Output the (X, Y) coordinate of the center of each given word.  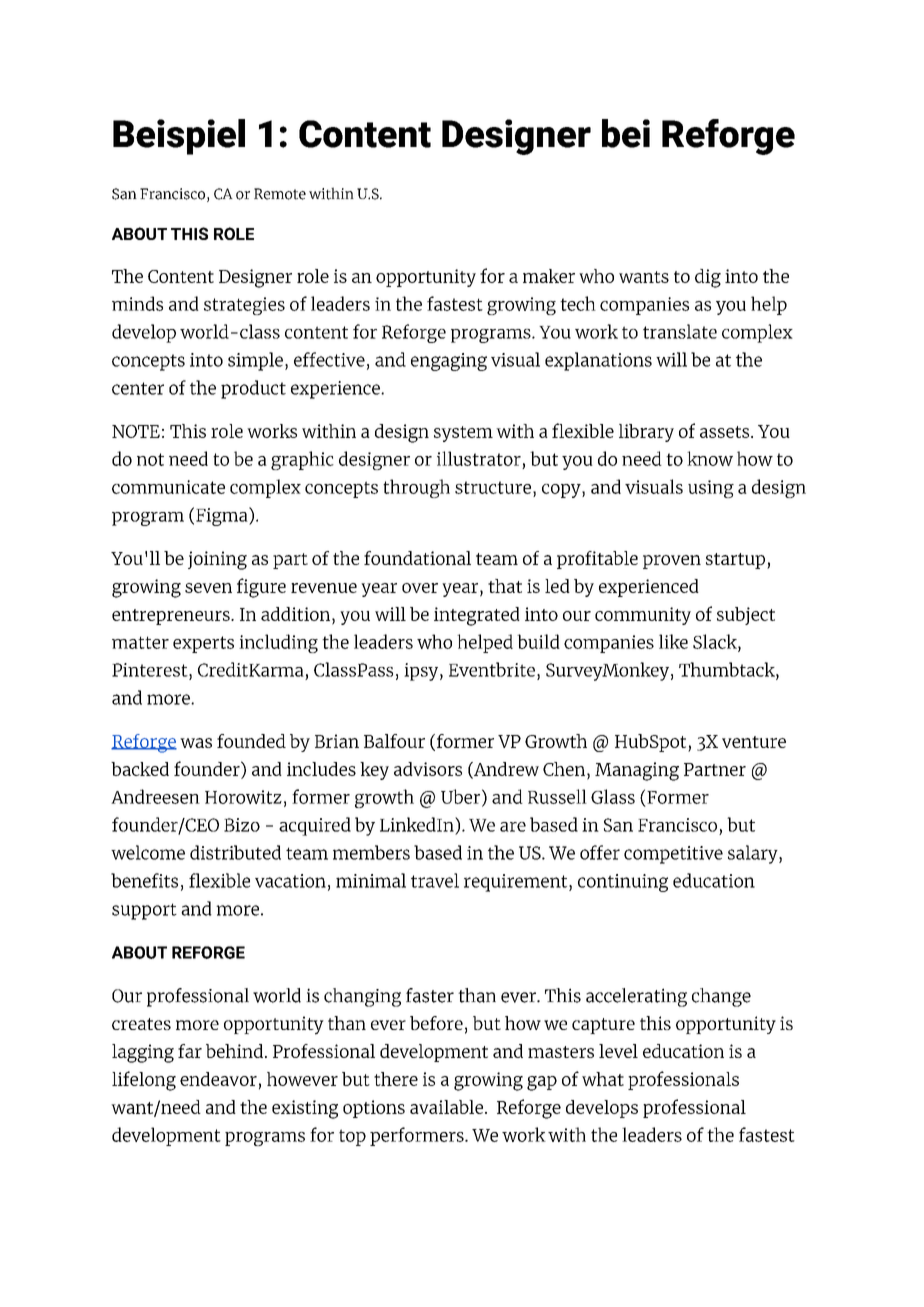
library (646, 433)
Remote (280, 194)
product (253, 389)
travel (435, 880)
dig (708, 278)
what (603, 1079)
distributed (235, 852)
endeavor (218, 1079)
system (463, 434)
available (448, 1107)
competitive (673, 855)
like (673, 641)
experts (203, 644)
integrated (477, 616)
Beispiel (179, 137)
